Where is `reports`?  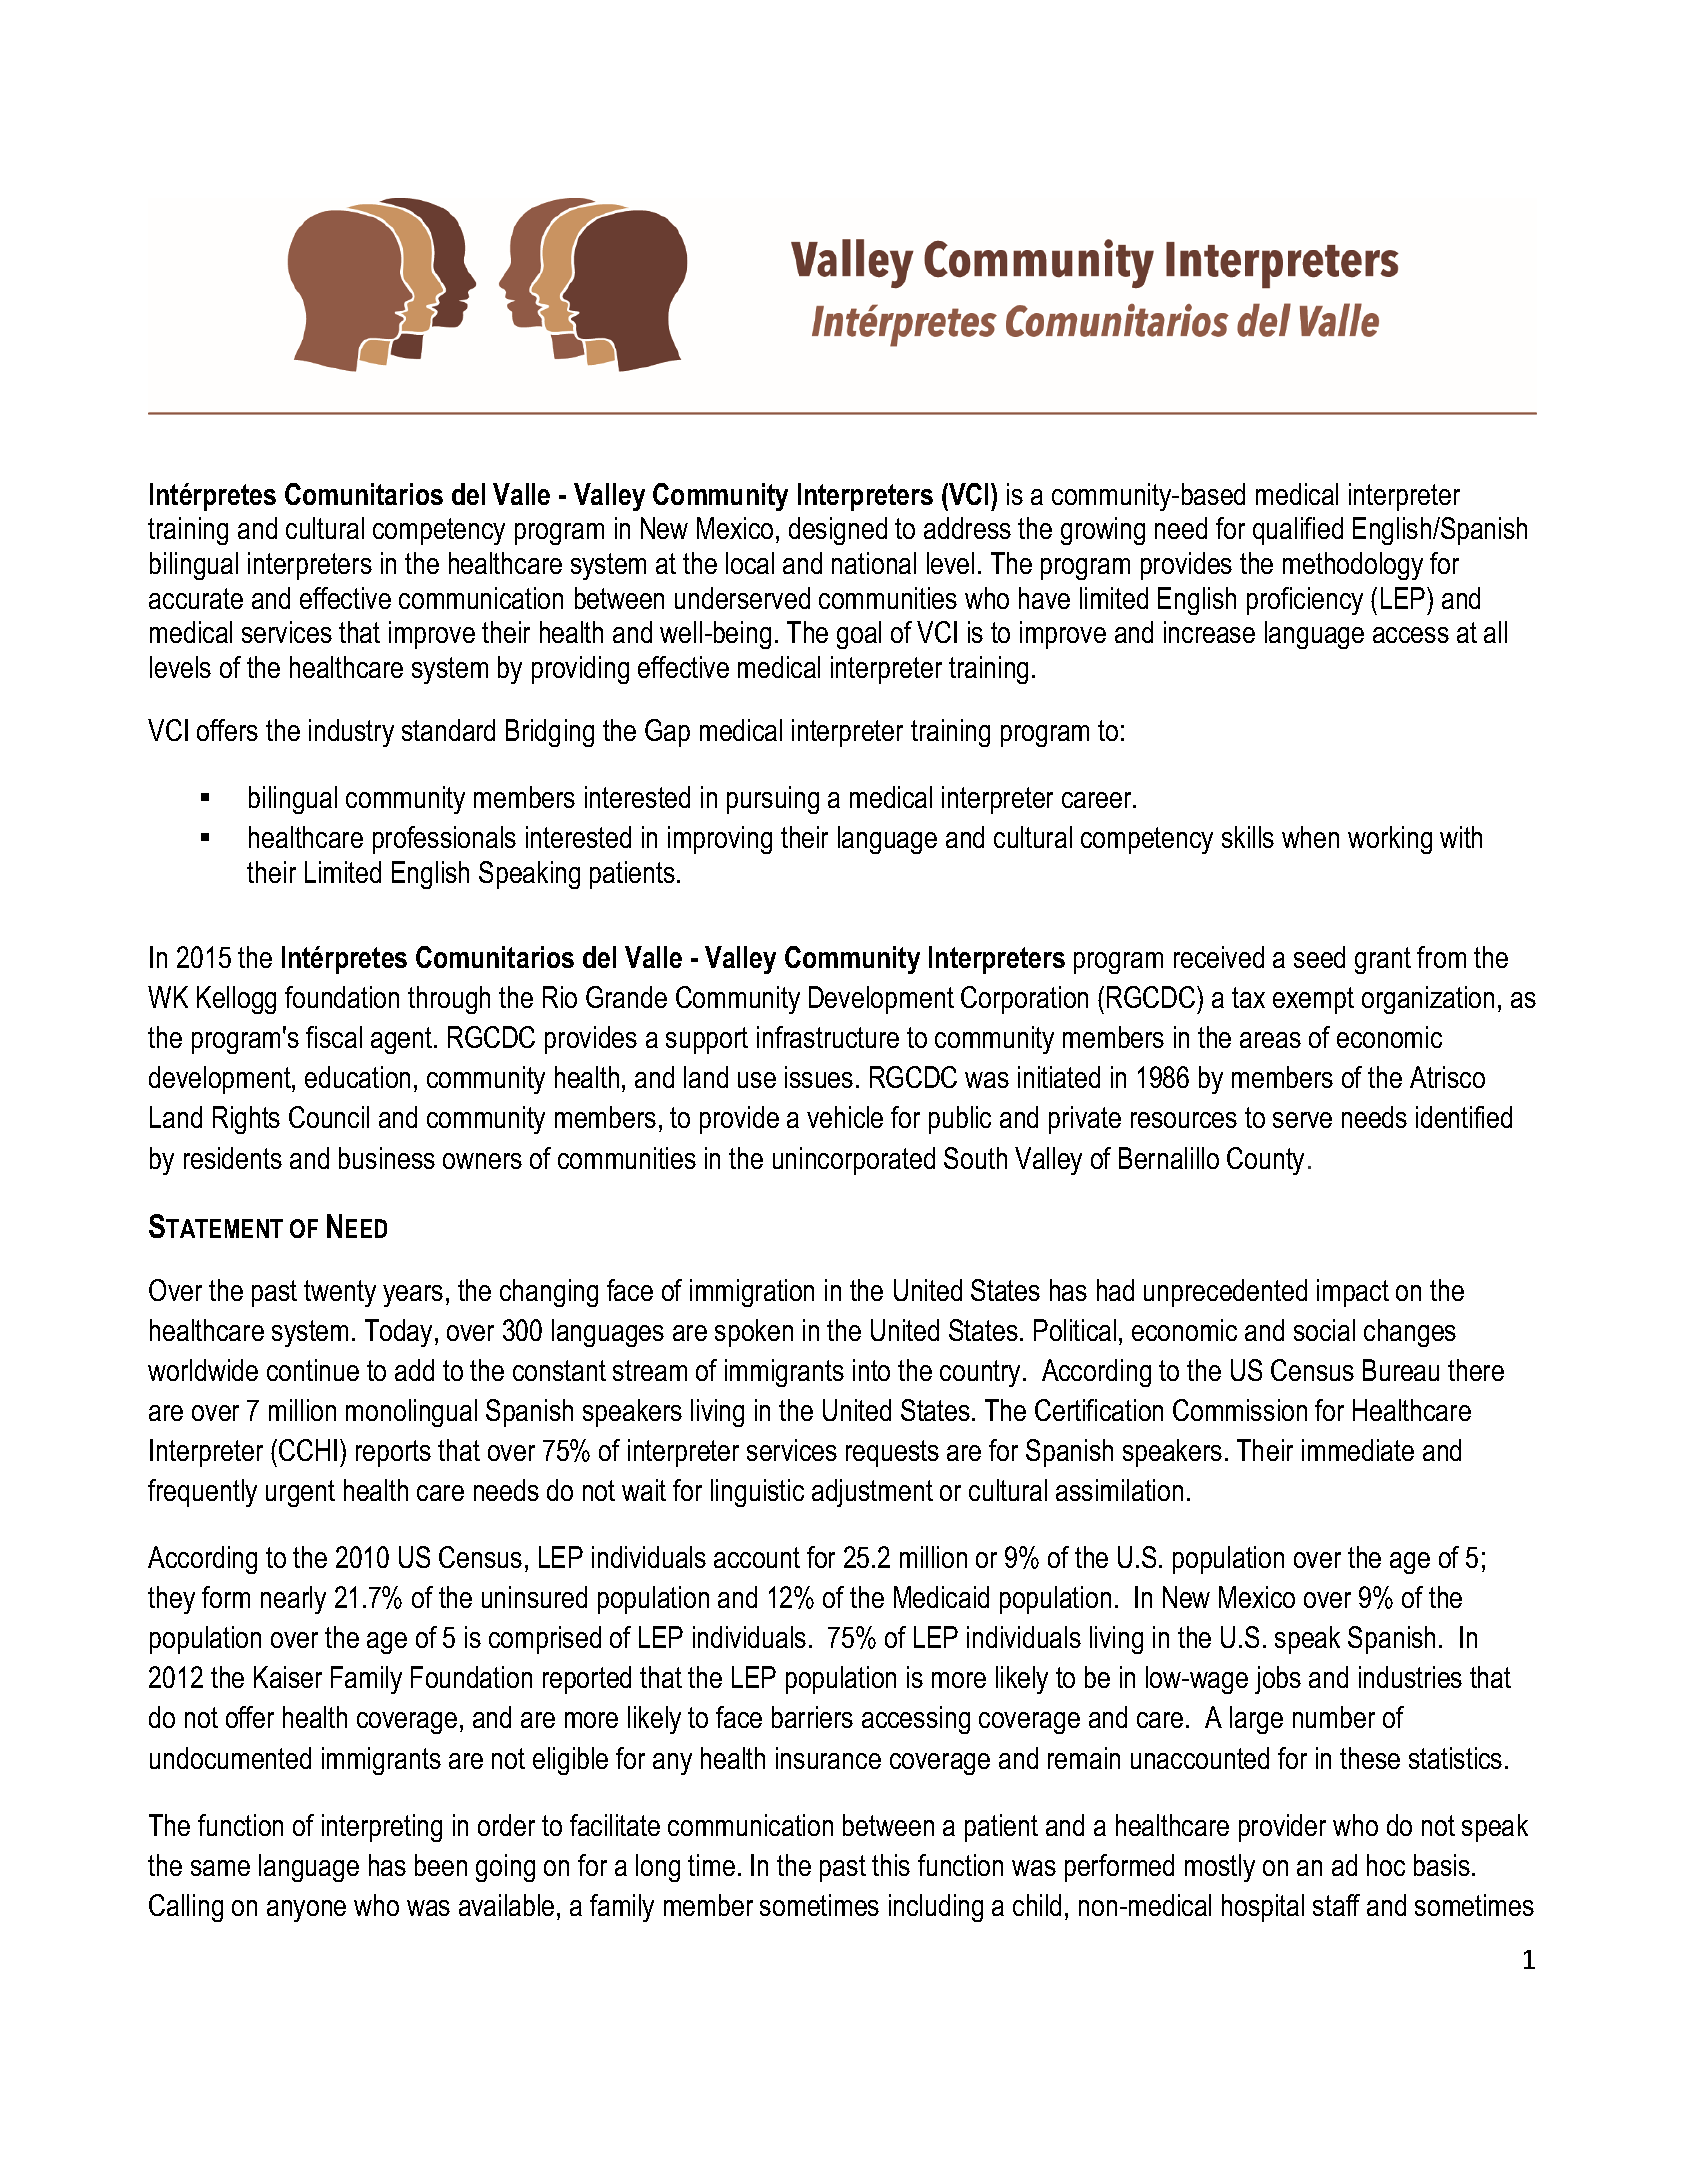 reports is located at coordinates (393, 1453).
